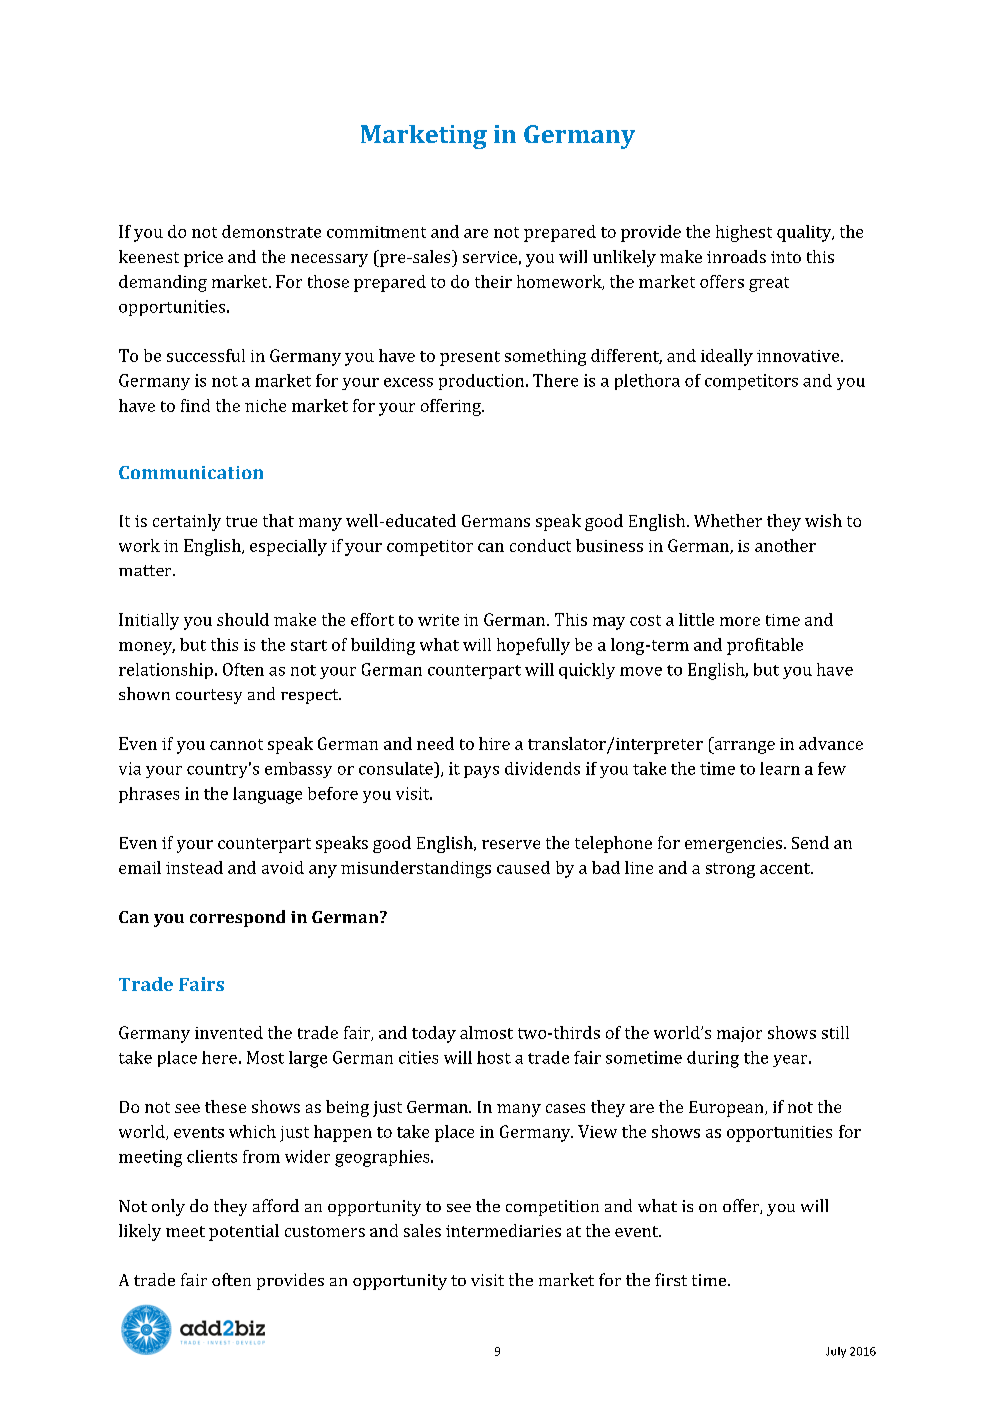 Image resolution: width=995 pixels, height=1406 pixels. I want to click on language, so click(267, 795).
